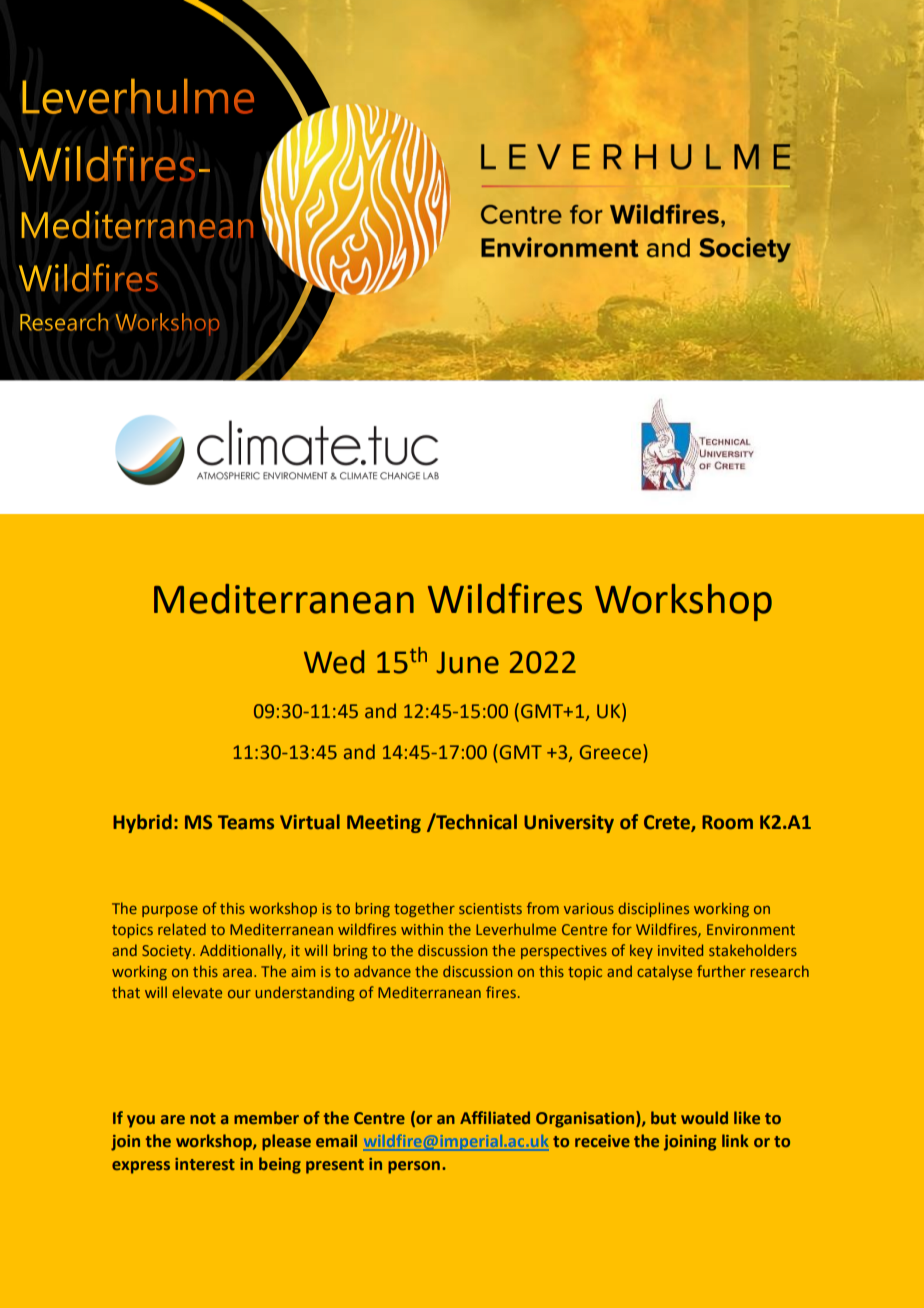 The width and height of the page is (924, 1308). I want to click on link, so click(735, 1140).
